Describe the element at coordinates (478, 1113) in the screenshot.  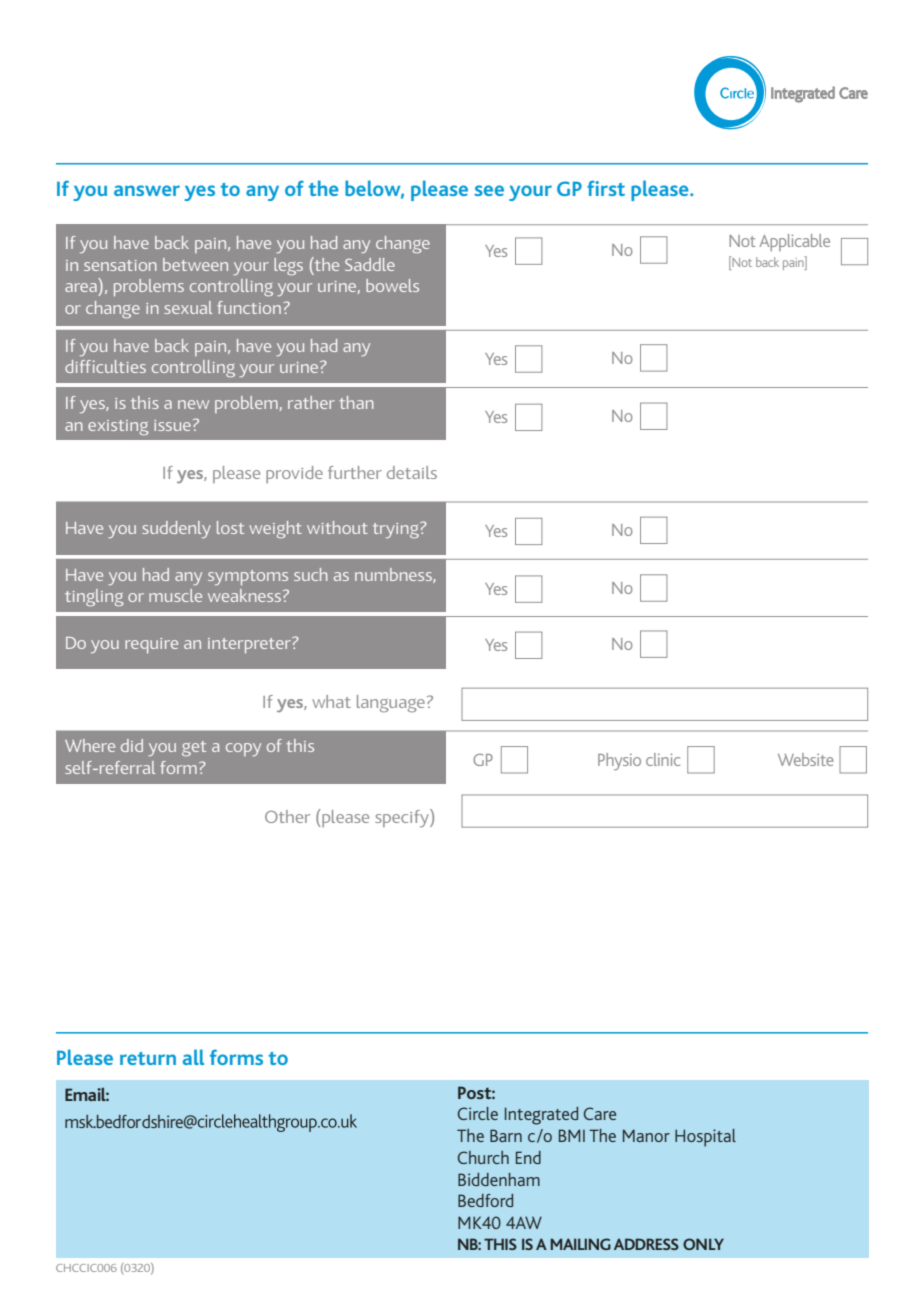
I see `Circle` at that location.
